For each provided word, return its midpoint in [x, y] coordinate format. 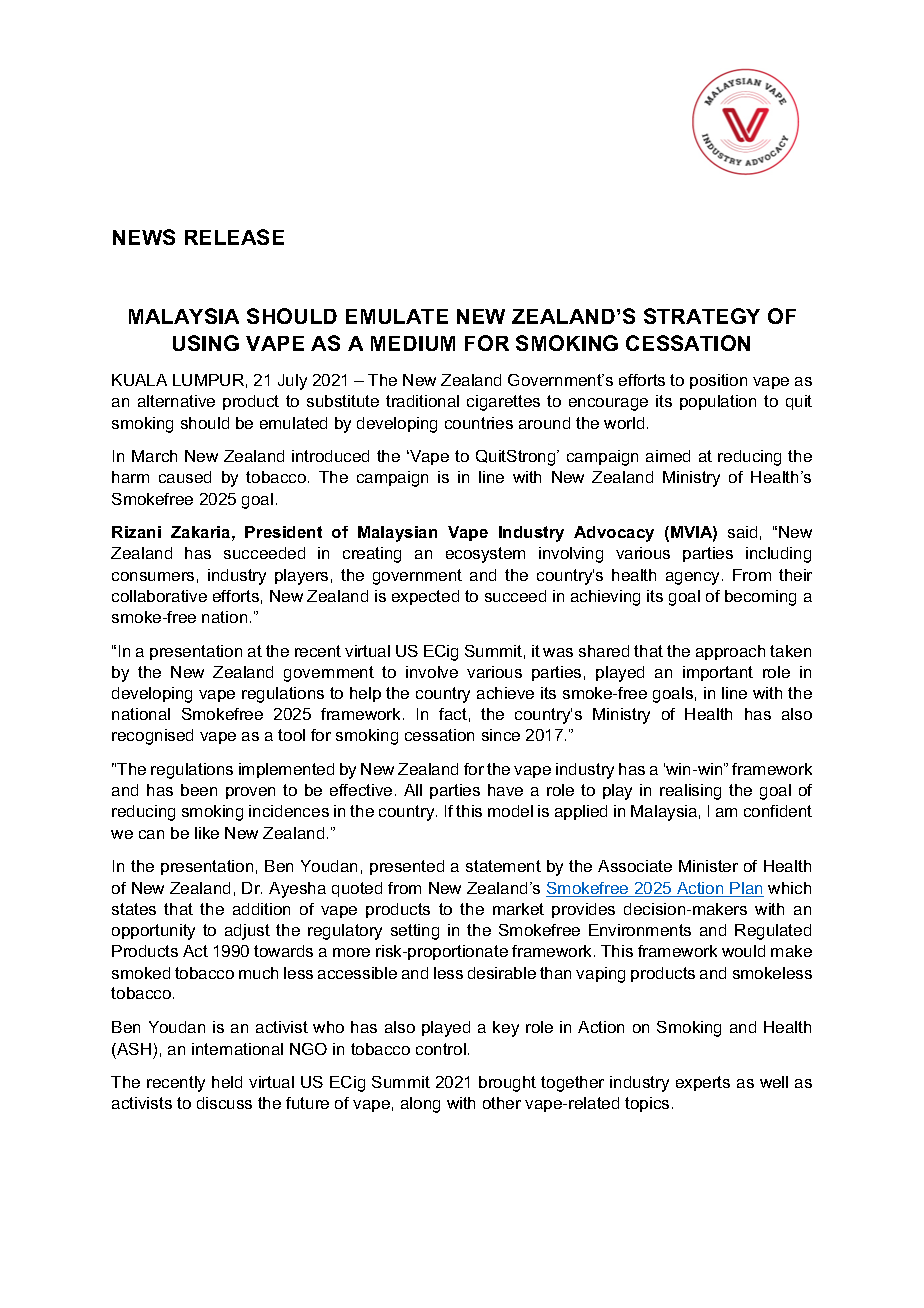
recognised [152, 737]
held [227, 1082]
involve [432, 672]
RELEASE [234, 237]
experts [703, 1083]
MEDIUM [413, 343]
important [718, 673]
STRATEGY [702, 316]
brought [507, 1084]
